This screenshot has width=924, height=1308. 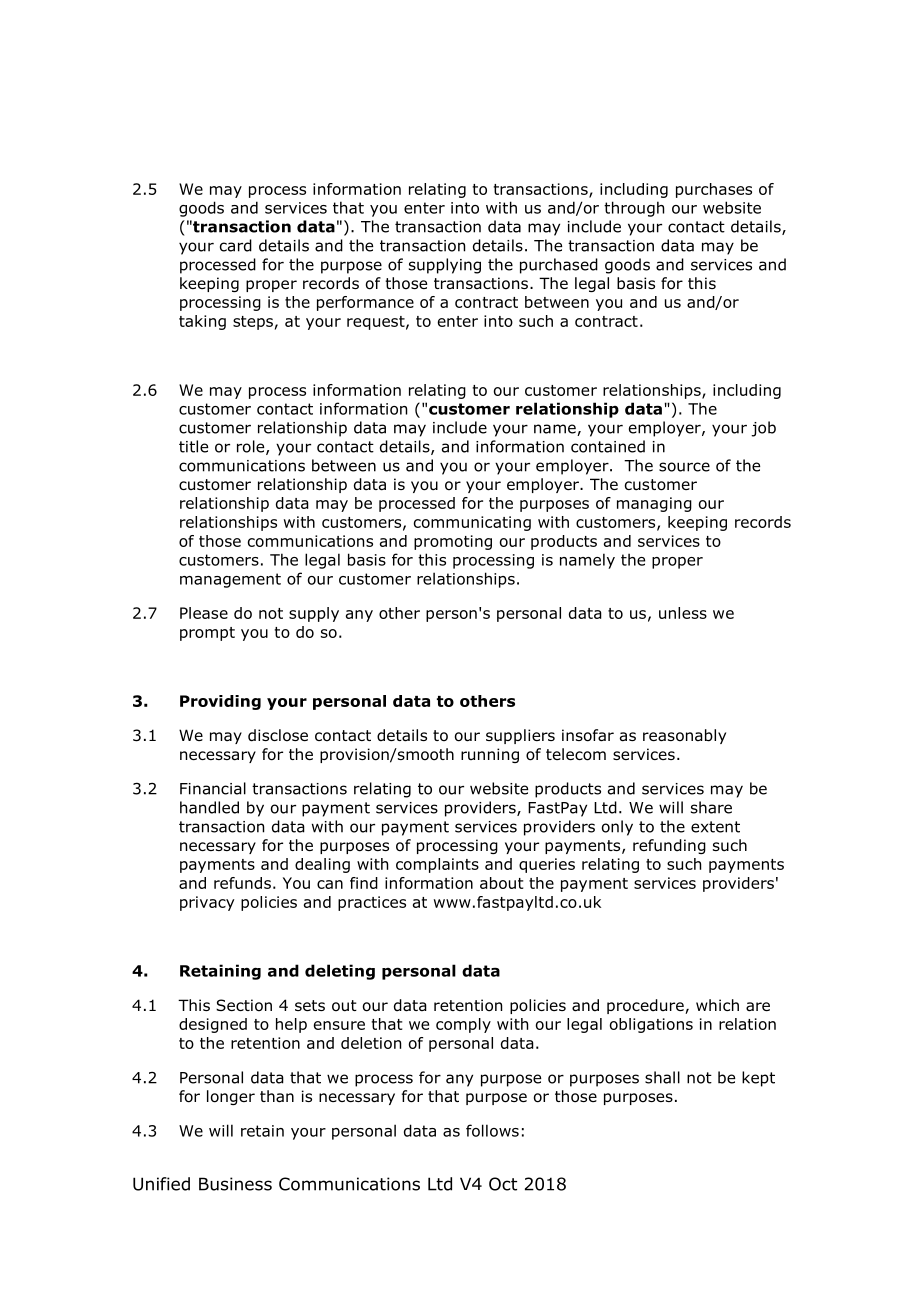 I want to click on managing, so click(x=654, y=504).
